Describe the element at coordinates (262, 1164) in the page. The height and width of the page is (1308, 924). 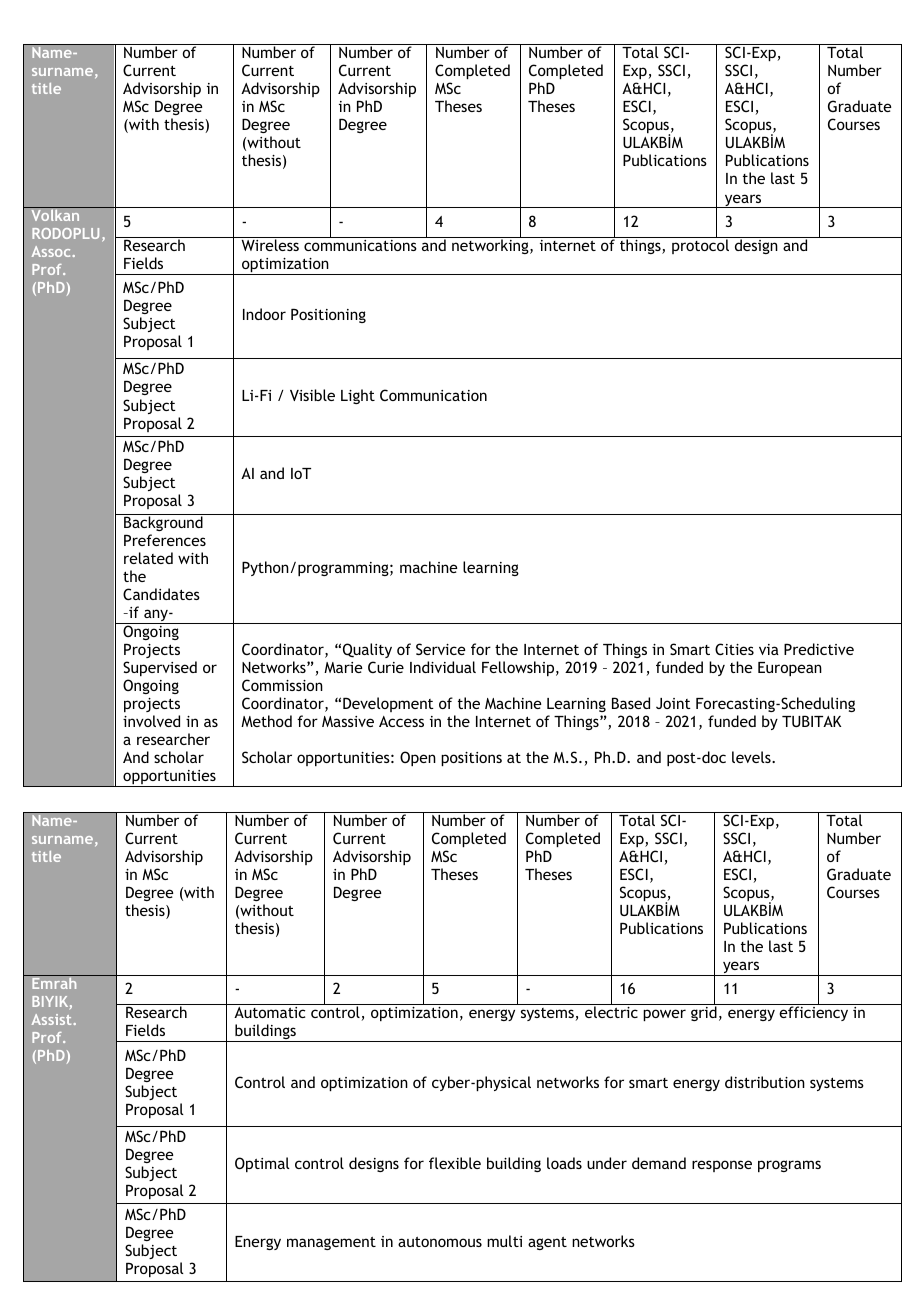
I see `Optimal` at that location.
